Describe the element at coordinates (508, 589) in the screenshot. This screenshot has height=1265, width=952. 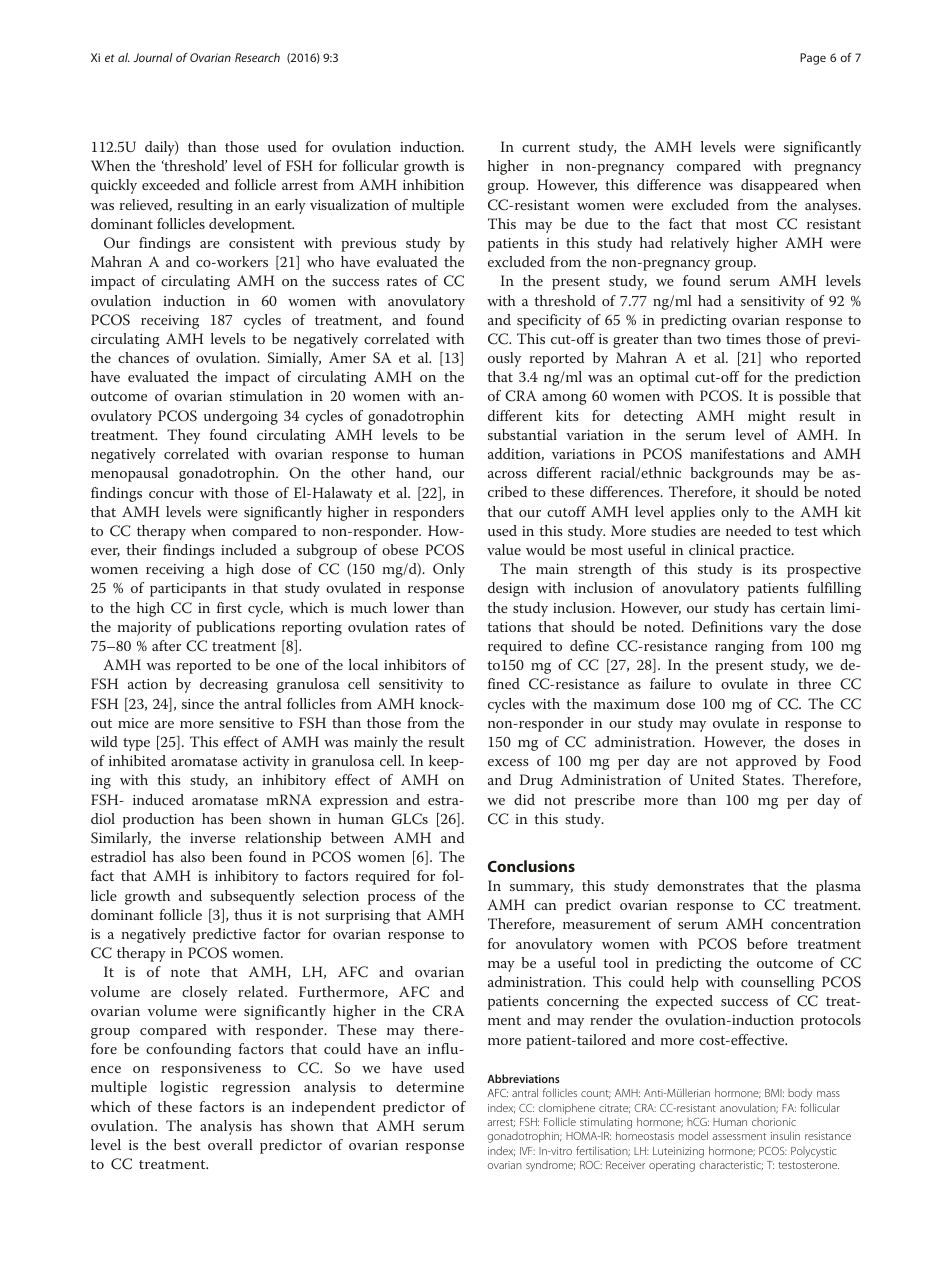
I see `design` at that location.
